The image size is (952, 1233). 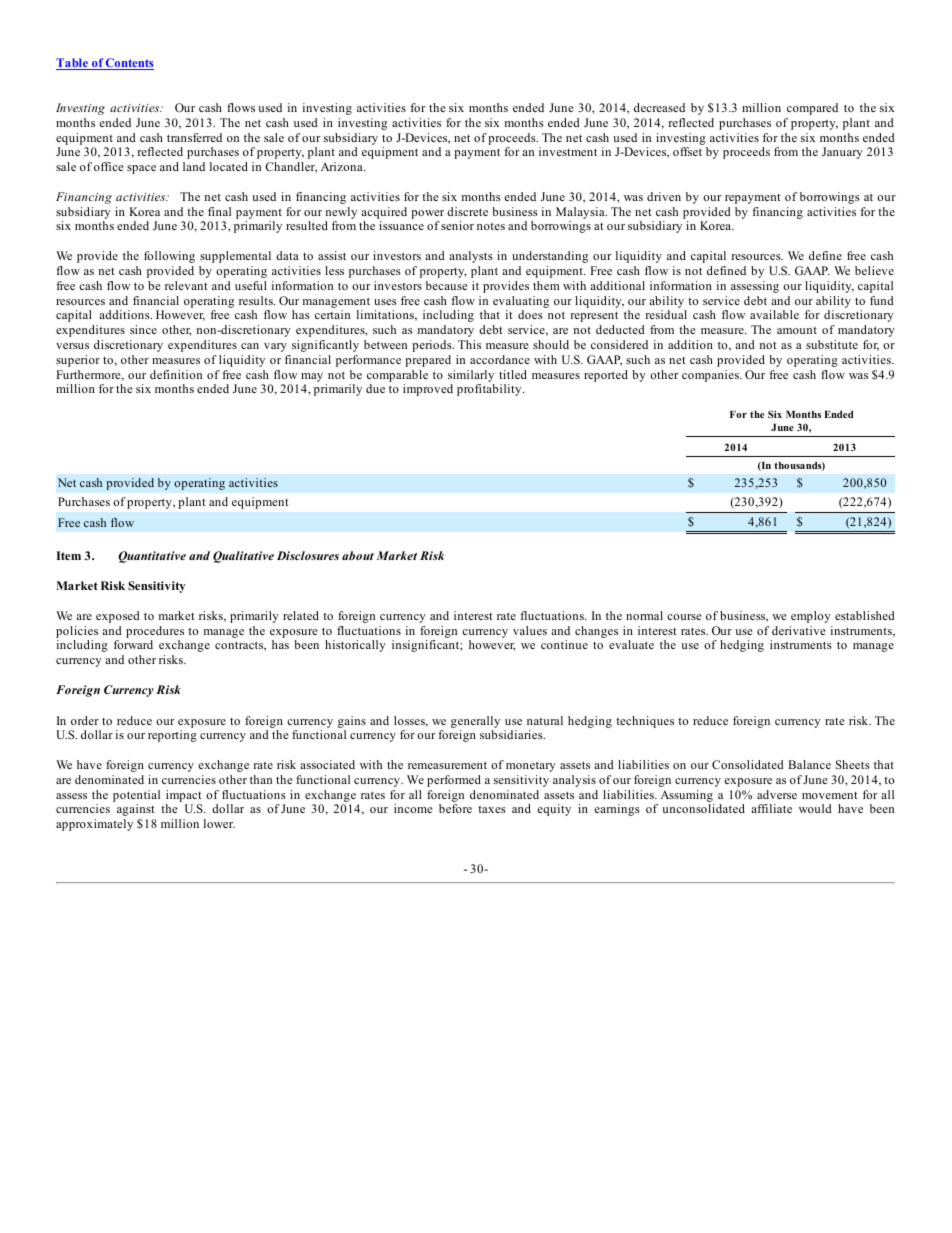 I want to click on Contents, so click(x=129, y=64).
